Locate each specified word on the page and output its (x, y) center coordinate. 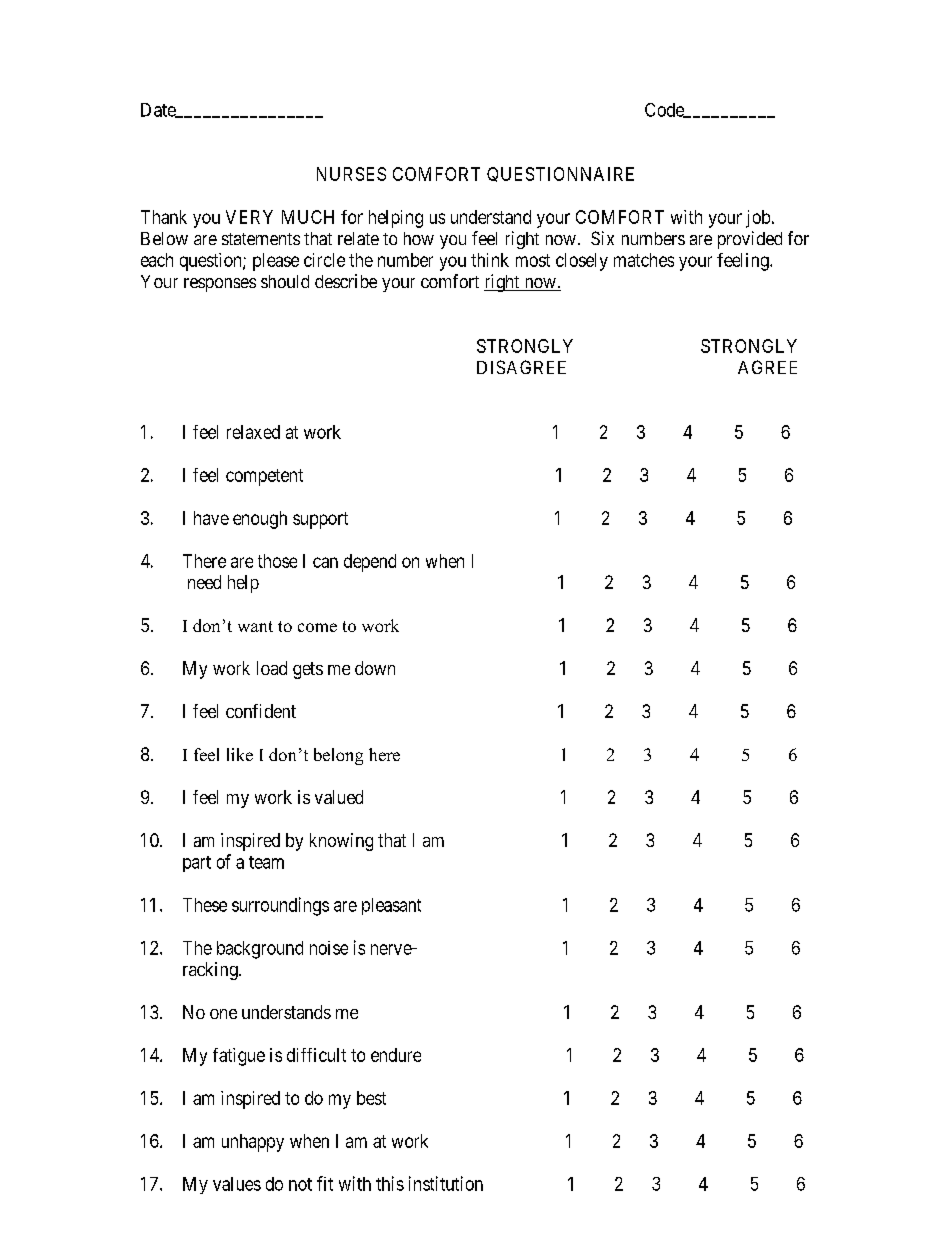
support (320, 520)
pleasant (391, 906)
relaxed (253, 432)
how (419, 238)
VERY (249, 217)
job (758, 219)
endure (396, 1055)
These (205, 905)
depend (370, 563)
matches (644, 260)
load (272, 668)
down (375, 668)
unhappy (253, 1143)
